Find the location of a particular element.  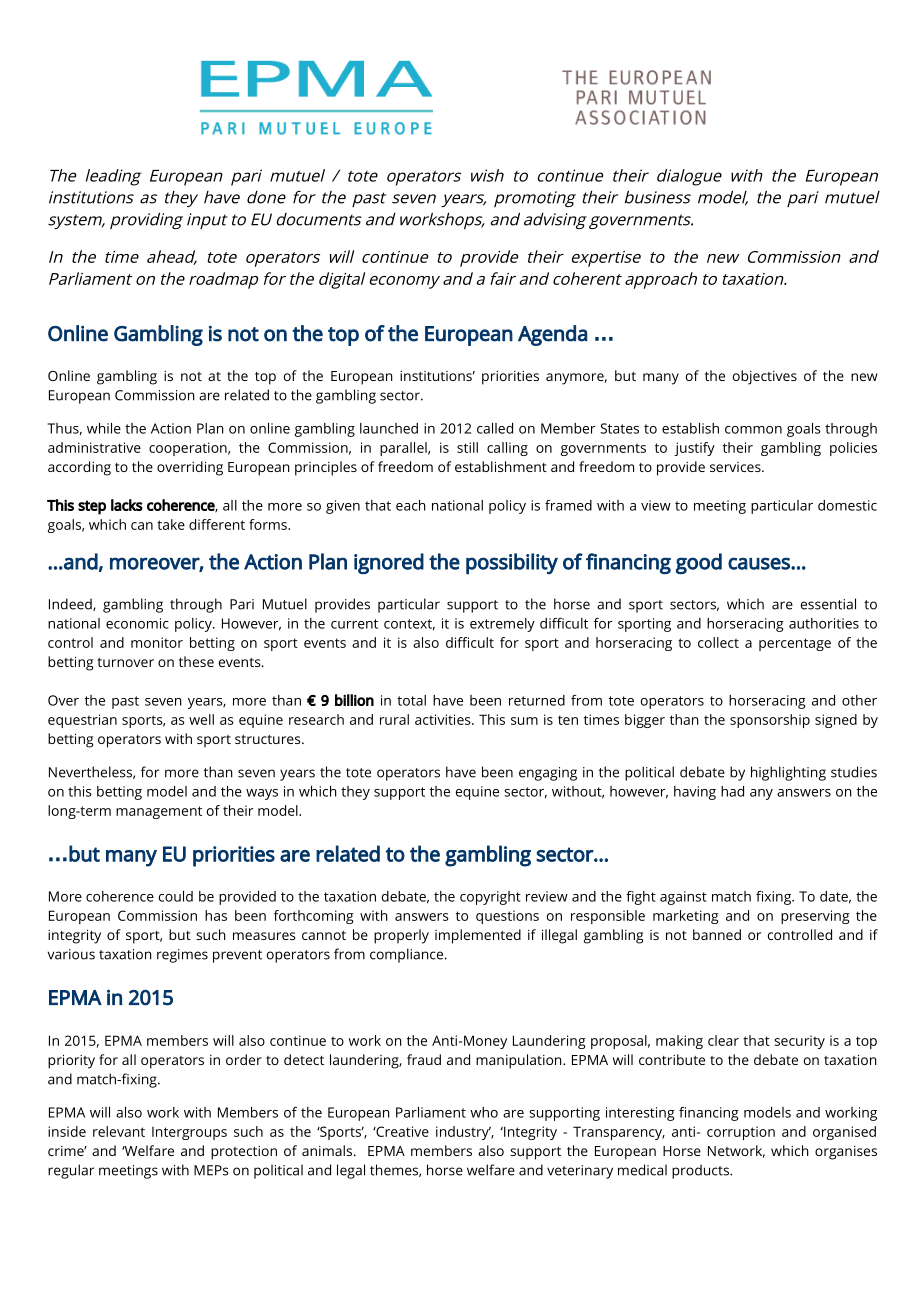

activities is located at coordinates (444, 719).
